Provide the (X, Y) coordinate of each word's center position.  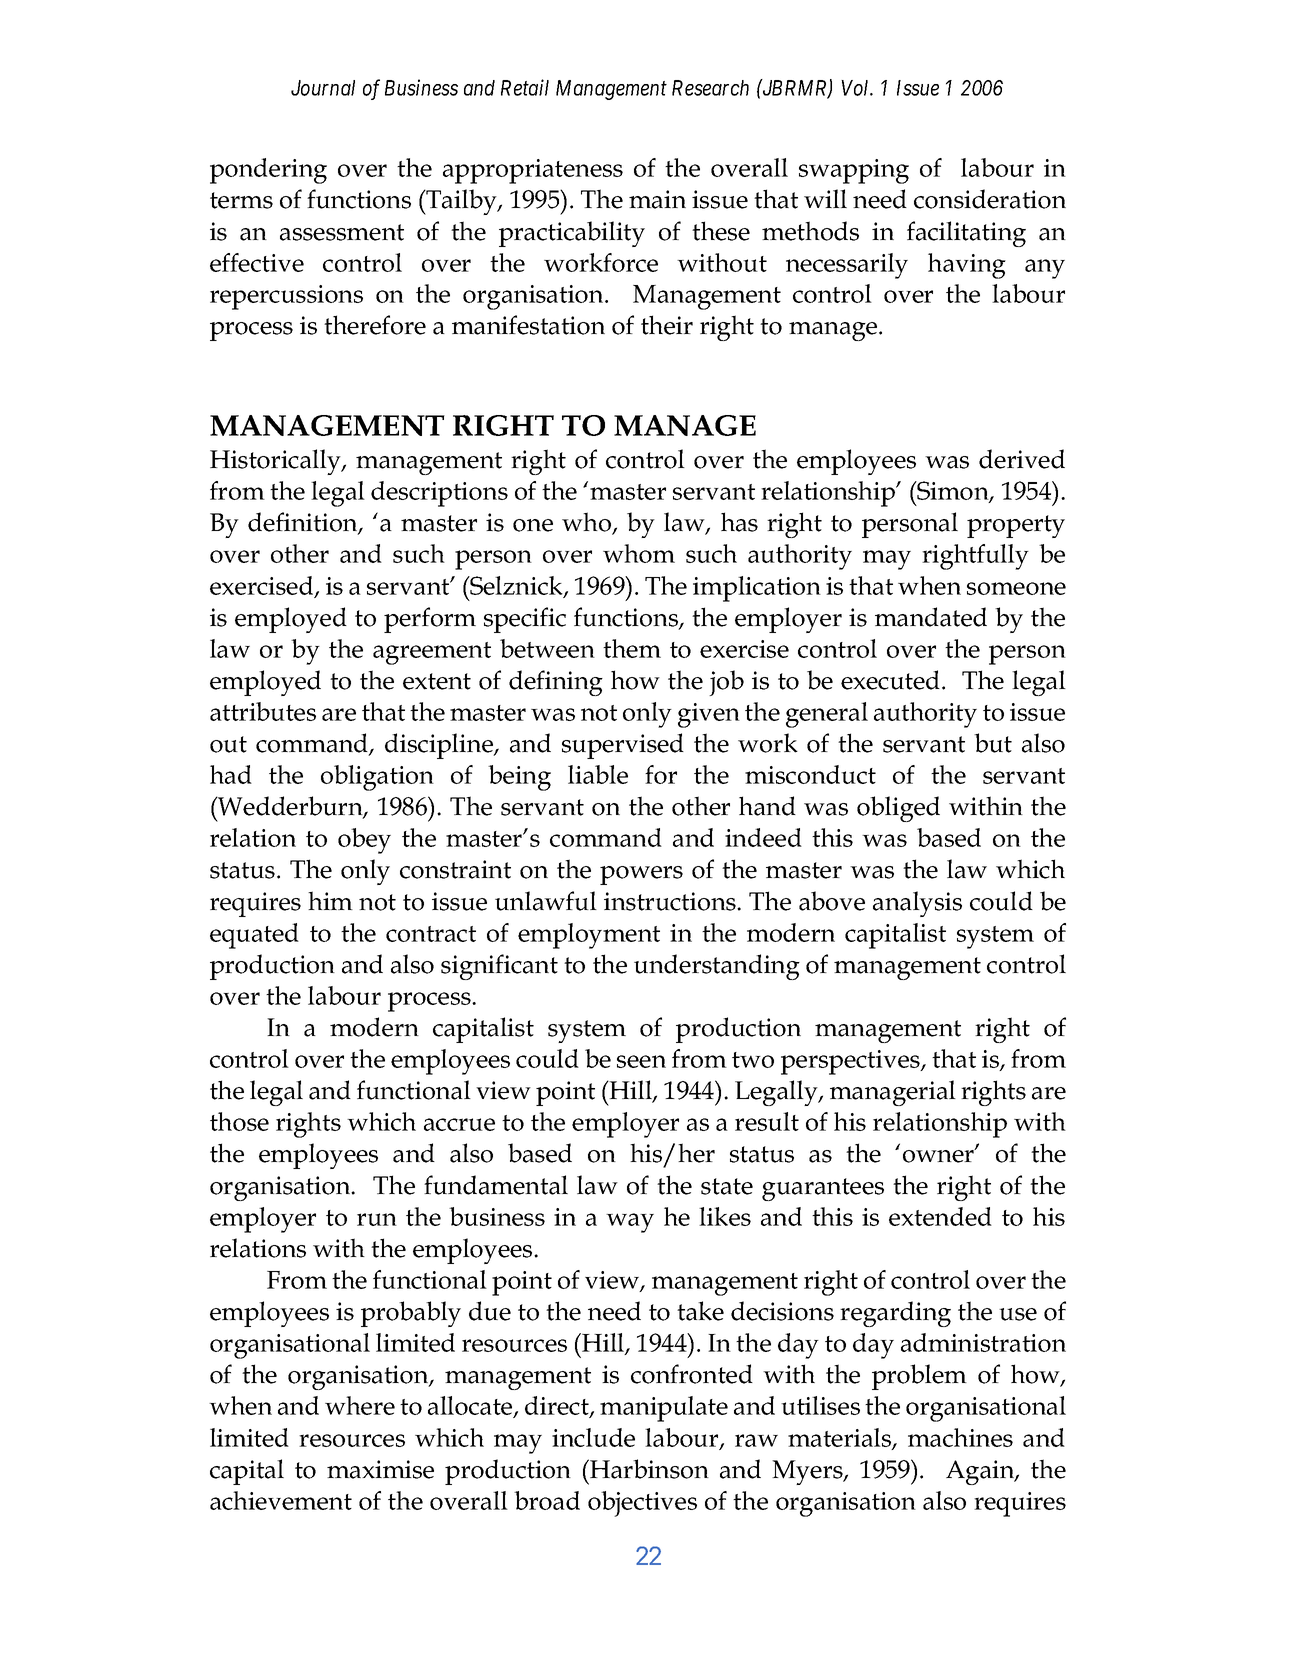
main (657, 199)
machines (960, 1437)
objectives (642, 1504)
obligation (377, 778)
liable (598, 774)
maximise (380, 1469)
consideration (990, 199)
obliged (898, 809)
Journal (323, 88)
